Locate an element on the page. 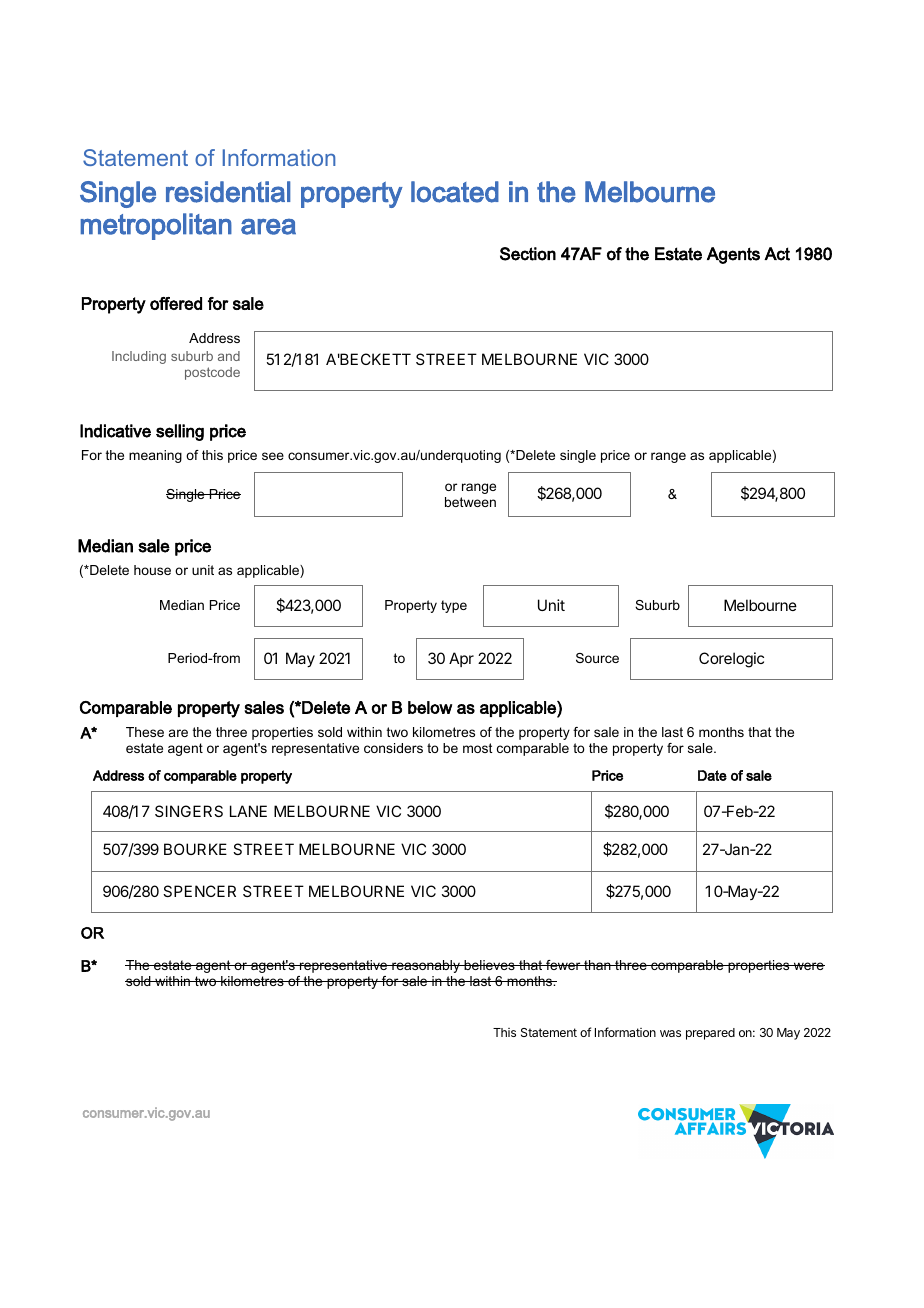 Image resolution: width=924 pixels, height=1308 pixels. between is located at coordinates (470, 502).
